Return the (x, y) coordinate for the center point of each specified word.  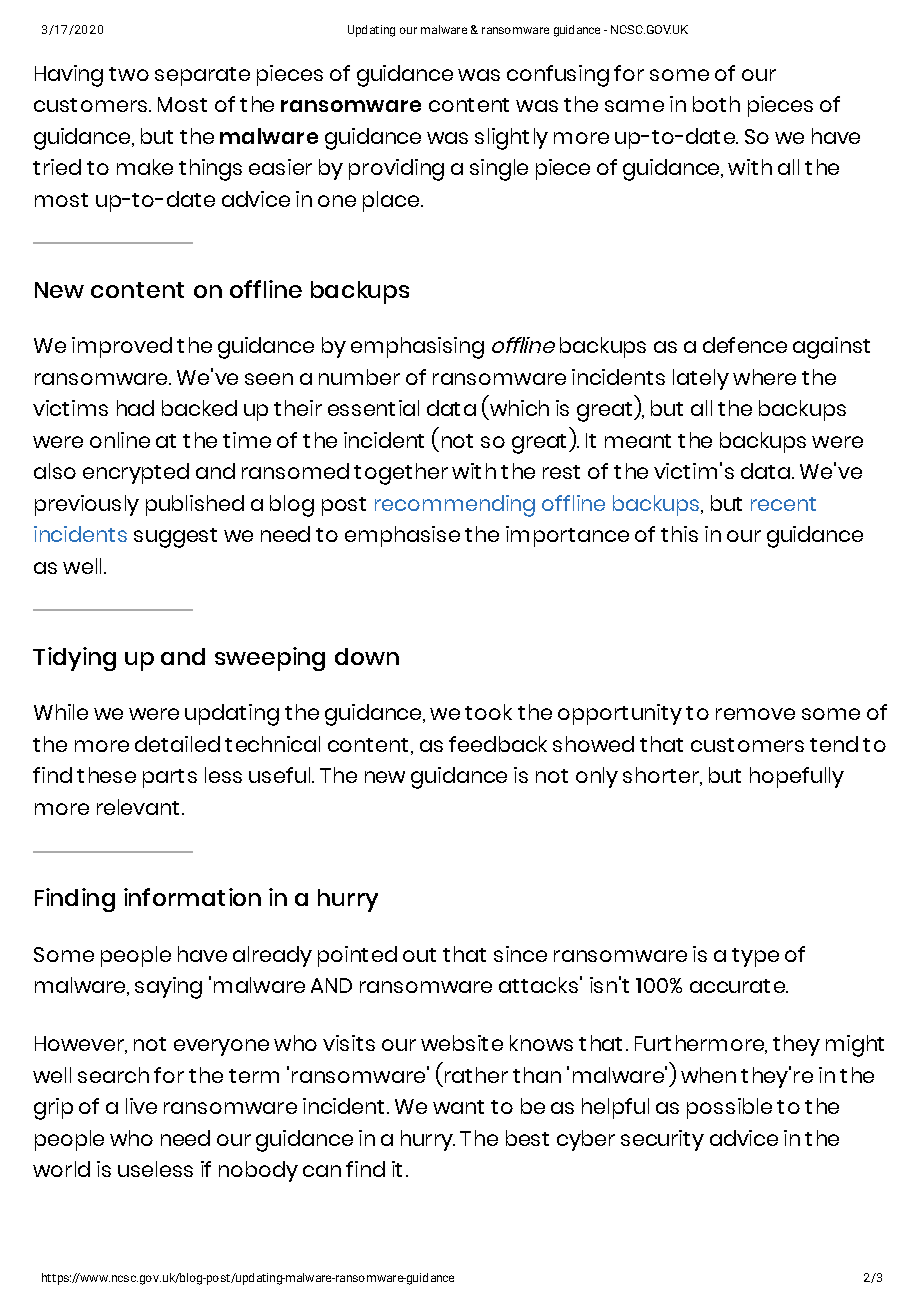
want (458, 1107)
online (120, 440)
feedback (498, 744)
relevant (138, 807)
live (141, 1106)
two (129, 74)
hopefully (797, 777)
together (401, 474)
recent (783, 504)
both (716, 104)
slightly (511, 139)
